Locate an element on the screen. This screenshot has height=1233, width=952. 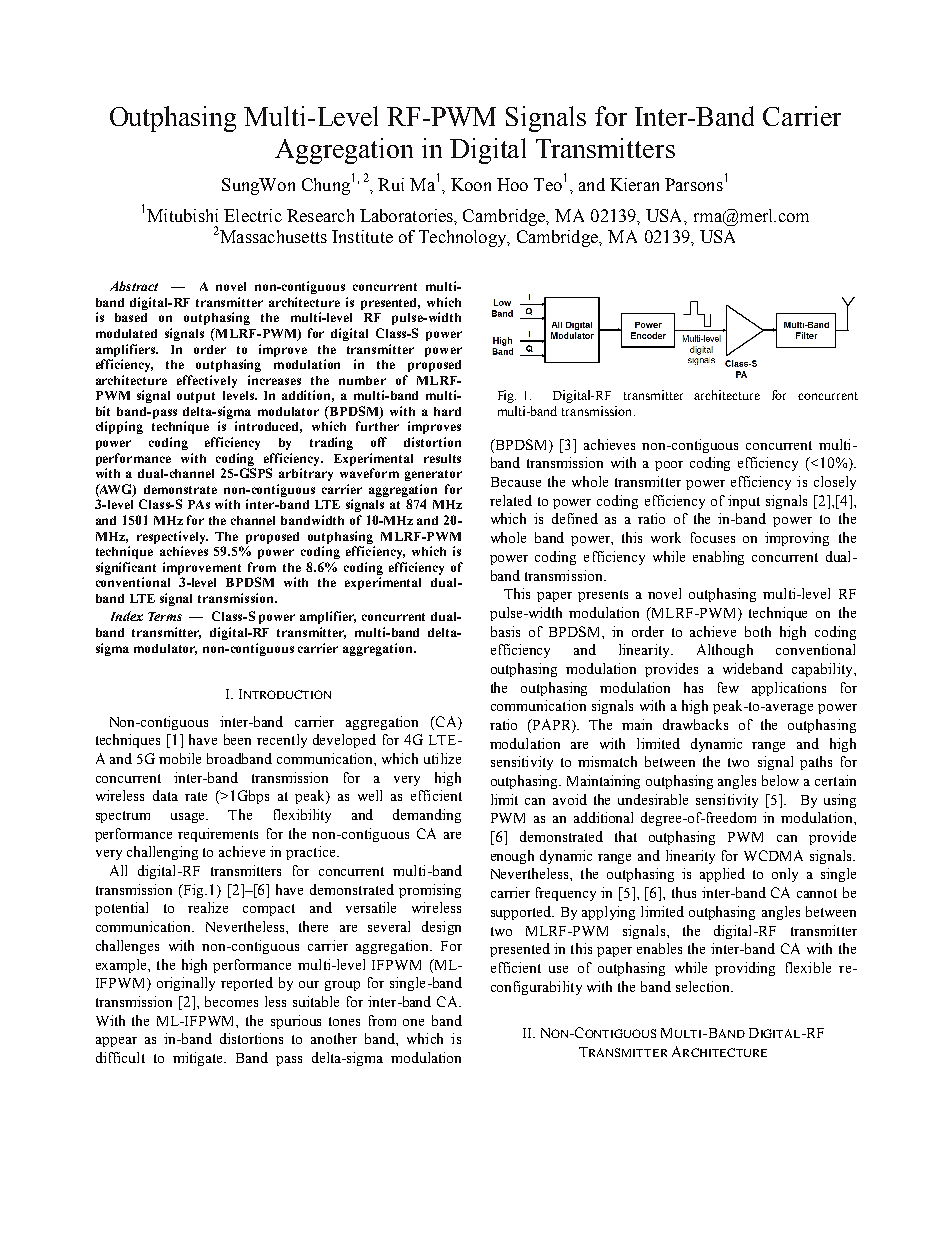
Electric is located at coordinates (253, 215).
